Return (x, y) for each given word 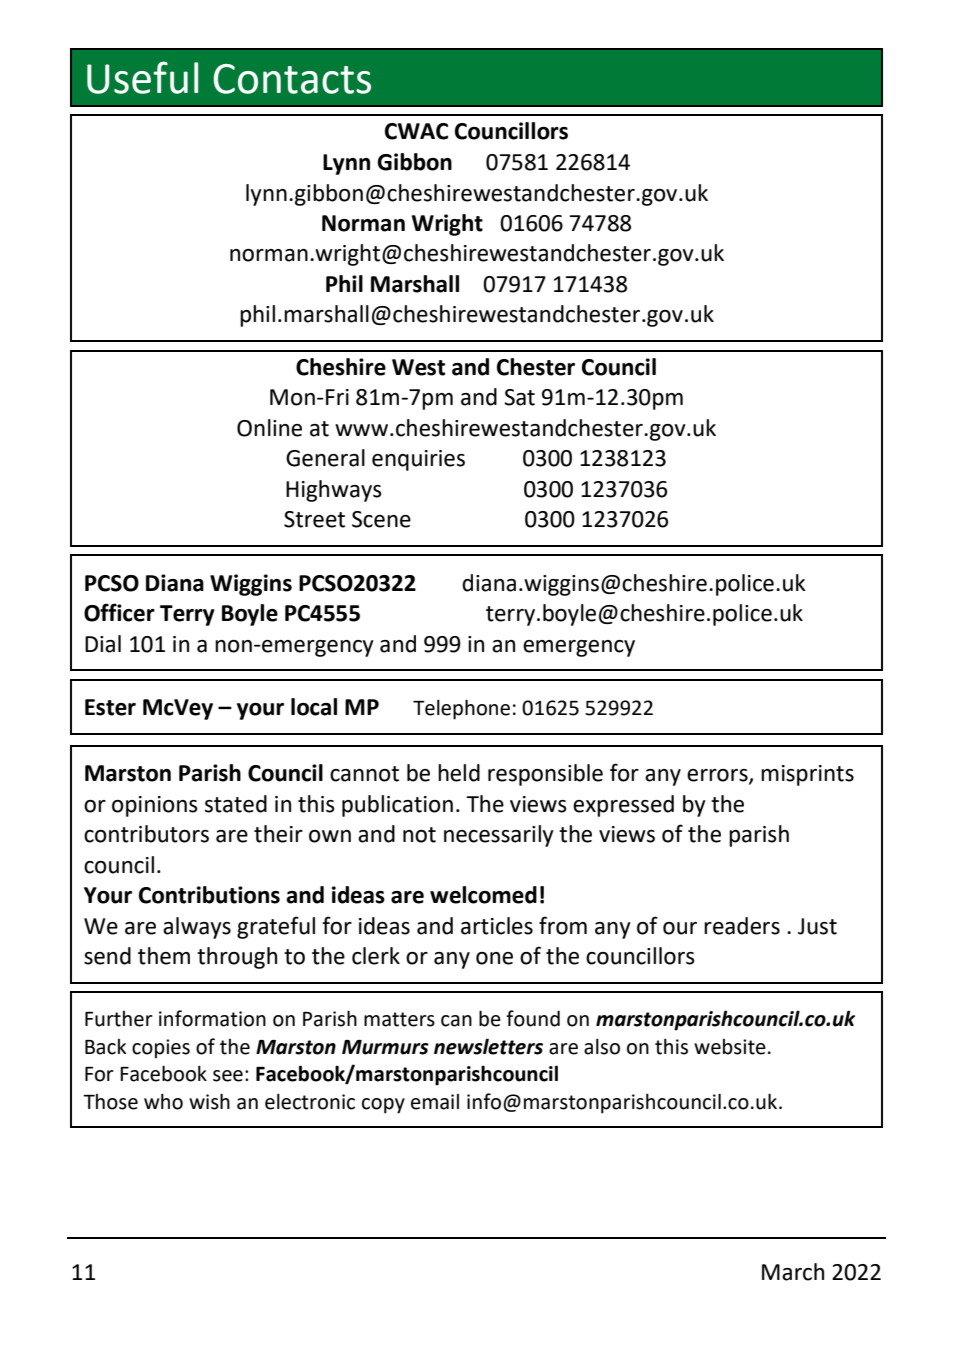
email (435, 1102)
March (793, 1272)
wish (209, 1101)
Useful (142, 77)
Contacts (292, 79)
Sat (519, 397)
